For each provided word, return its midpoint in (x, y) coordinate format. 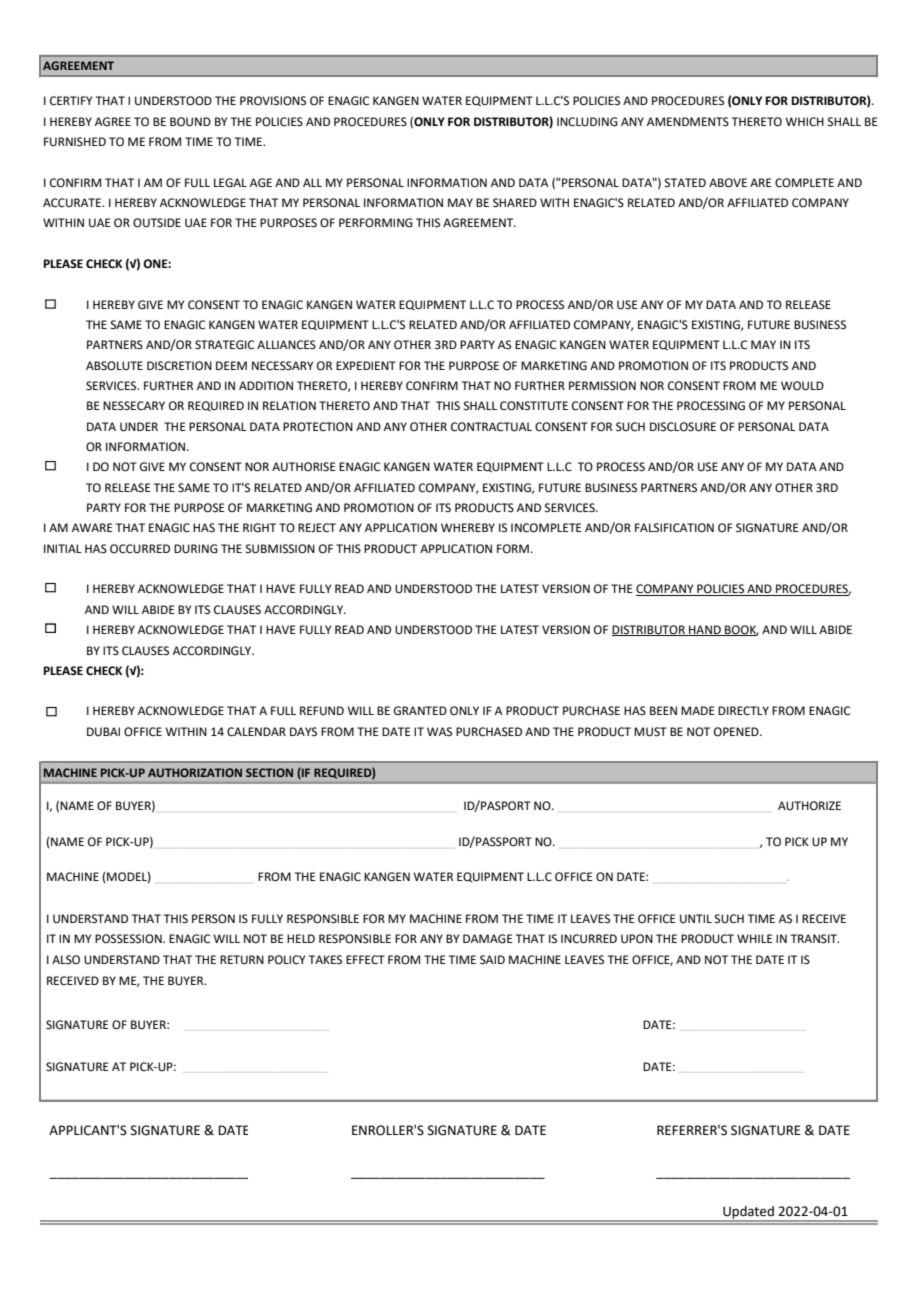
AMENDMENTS (688, 122)
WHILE (755, 938)
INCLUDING (587, 122)
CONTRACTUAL (491, 427)
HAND (705, 630)
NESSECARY (134, 406)
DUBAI (103, 732)
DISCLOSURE (683, 427)
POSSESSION (129, 939)
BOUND (190, 122)
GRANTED (420, 711)
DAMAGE (488, 939)
